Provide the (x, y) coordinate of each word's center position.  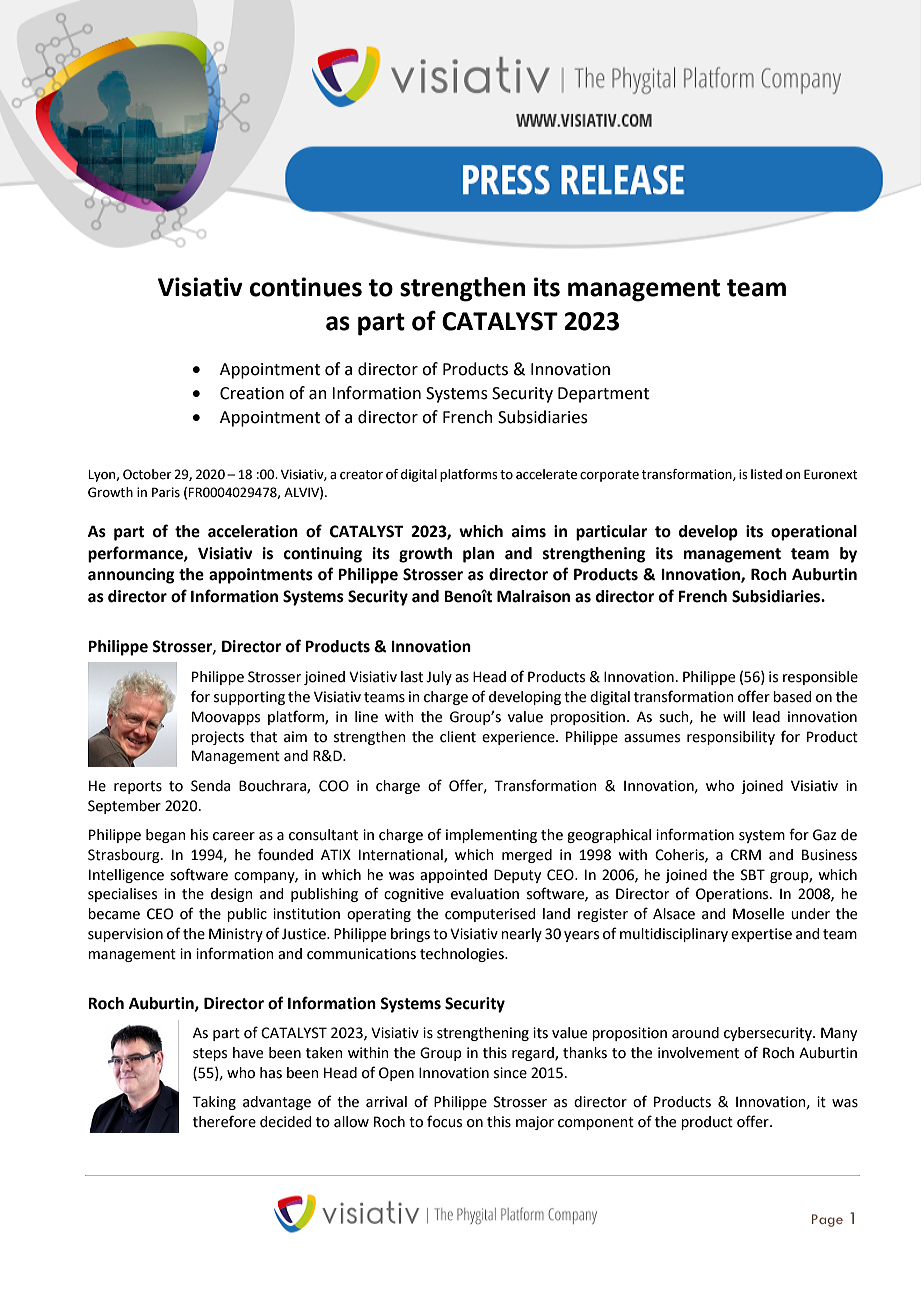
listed (766, 474)
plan (478, 555)
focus (444, 1121)
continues (306, 287)
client (458, 737)
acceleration (253, 531)
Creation (252, 393)
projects (217, 738)
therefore (224, 1121)
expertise (761, 935)
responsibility (731, 738)
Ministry (236, 935)
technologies (463, 955)
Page (827, 1220)
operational (814, 533)
